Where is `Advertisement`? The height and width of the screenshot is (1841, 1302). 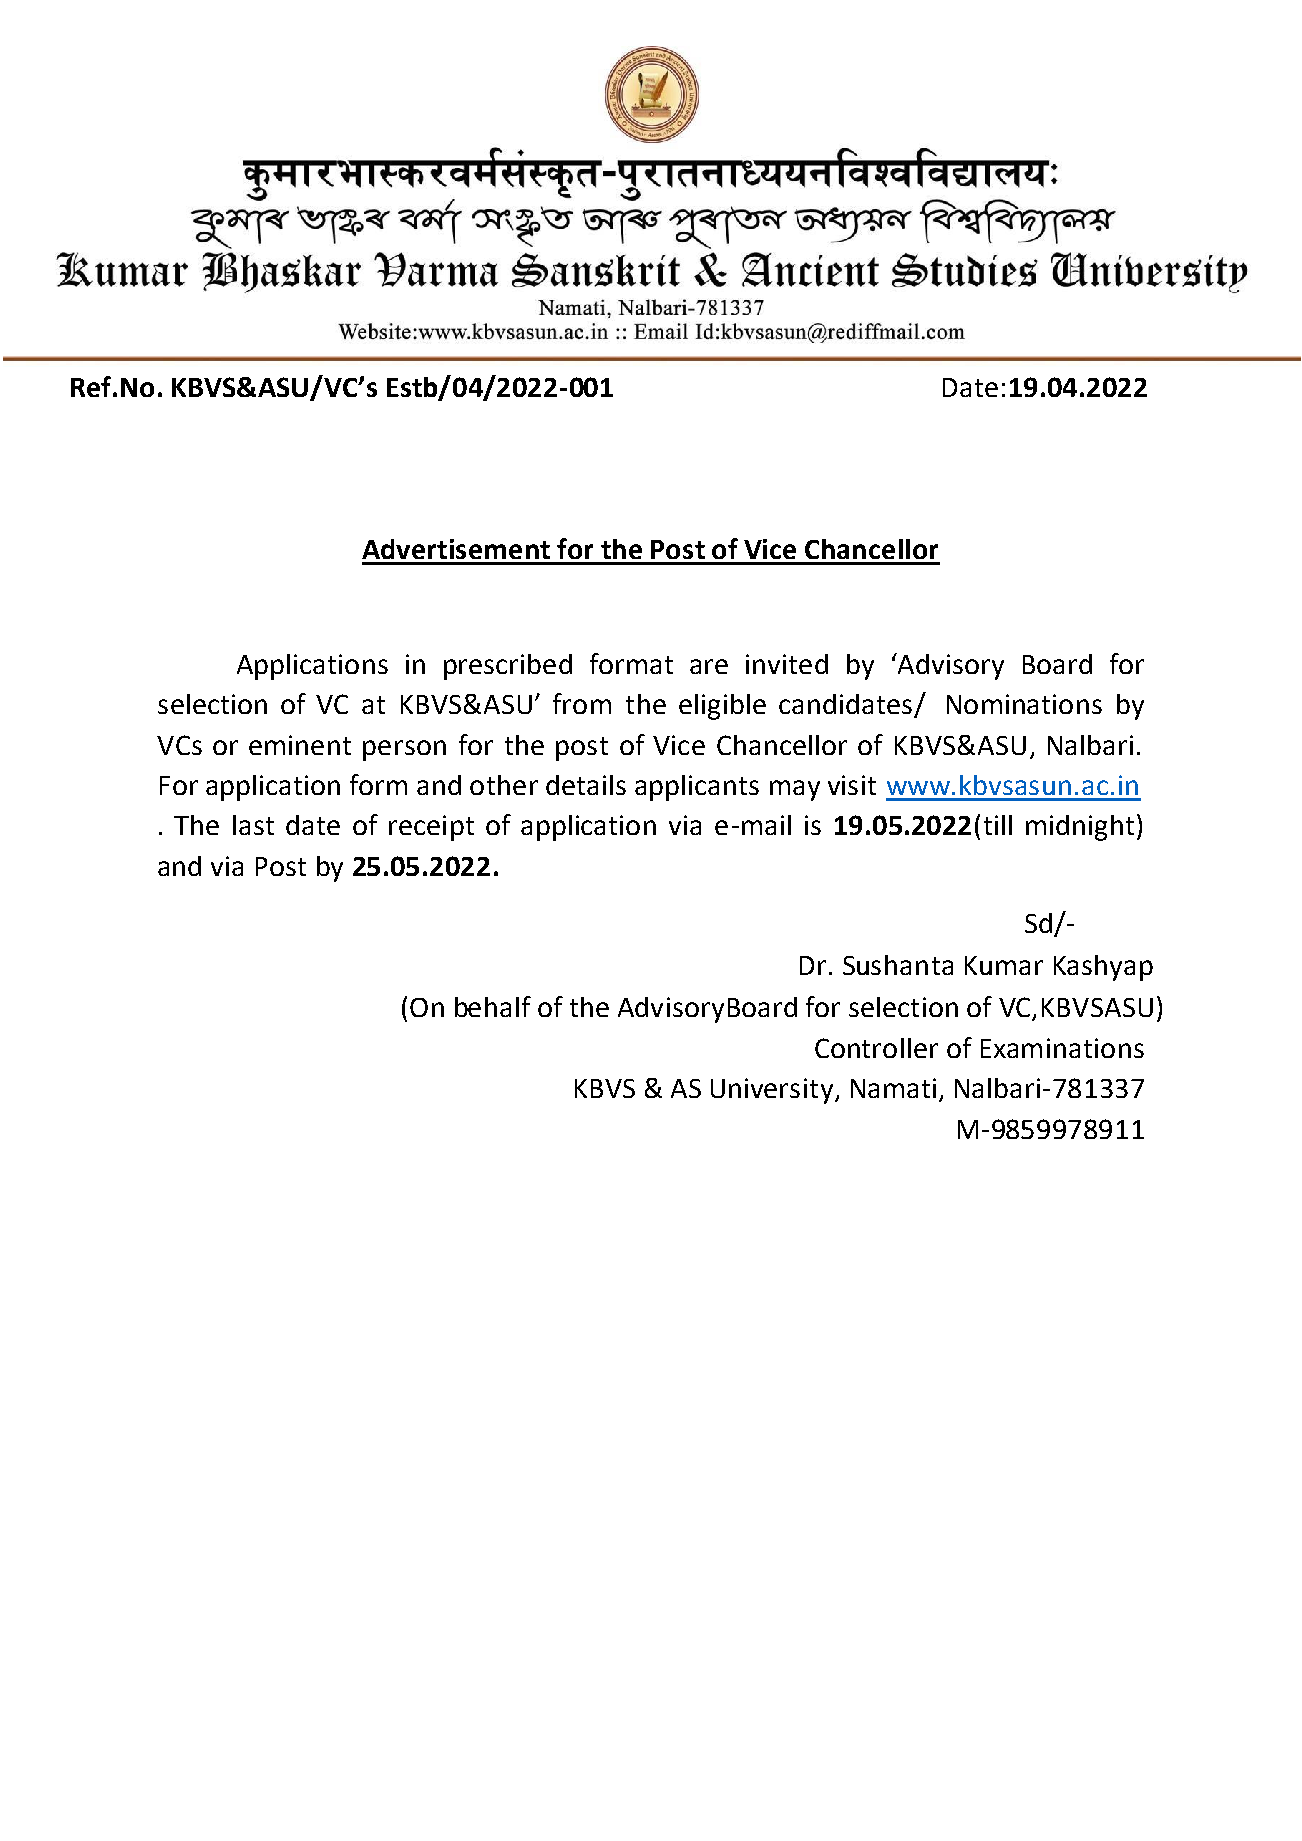 Advertisement is located at coordinates (456, 549).
